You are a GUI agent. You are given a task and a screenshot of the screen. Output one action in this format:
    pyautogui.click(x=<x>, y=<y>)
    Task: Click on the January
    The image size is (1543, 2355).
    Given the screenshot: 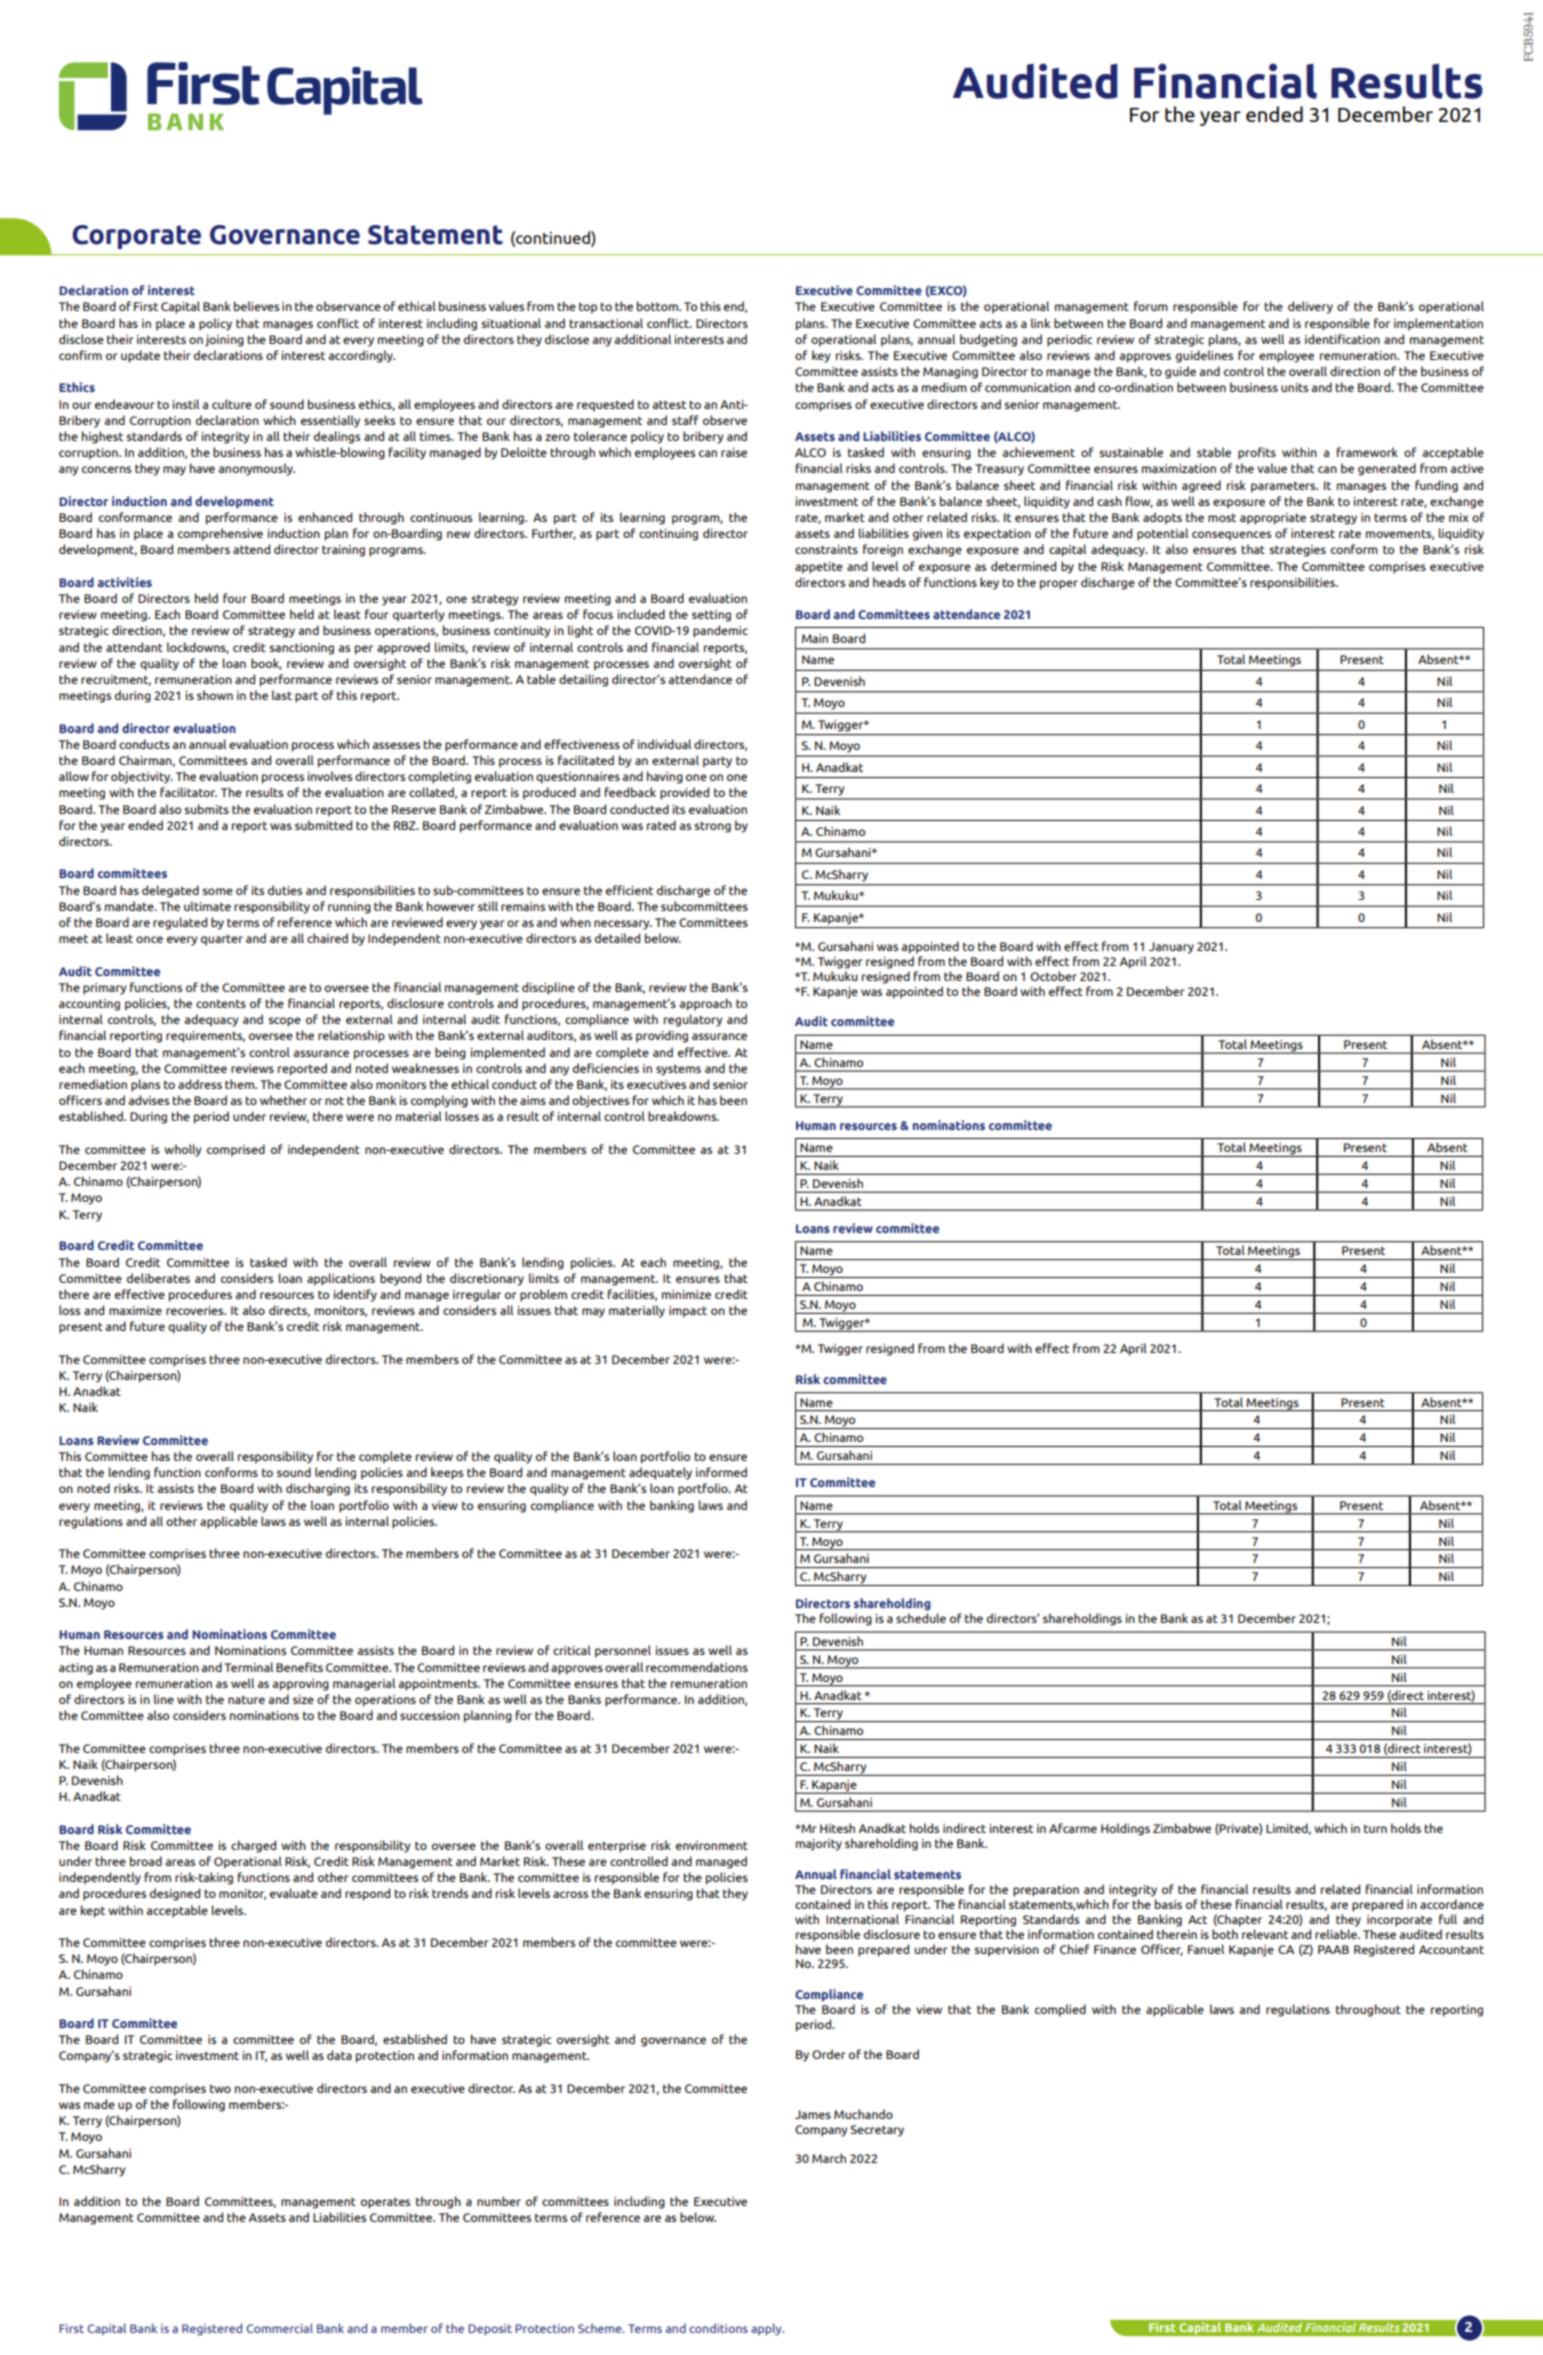 What is the action you would take?
    pyautogui.click(x=1171, y=948)
